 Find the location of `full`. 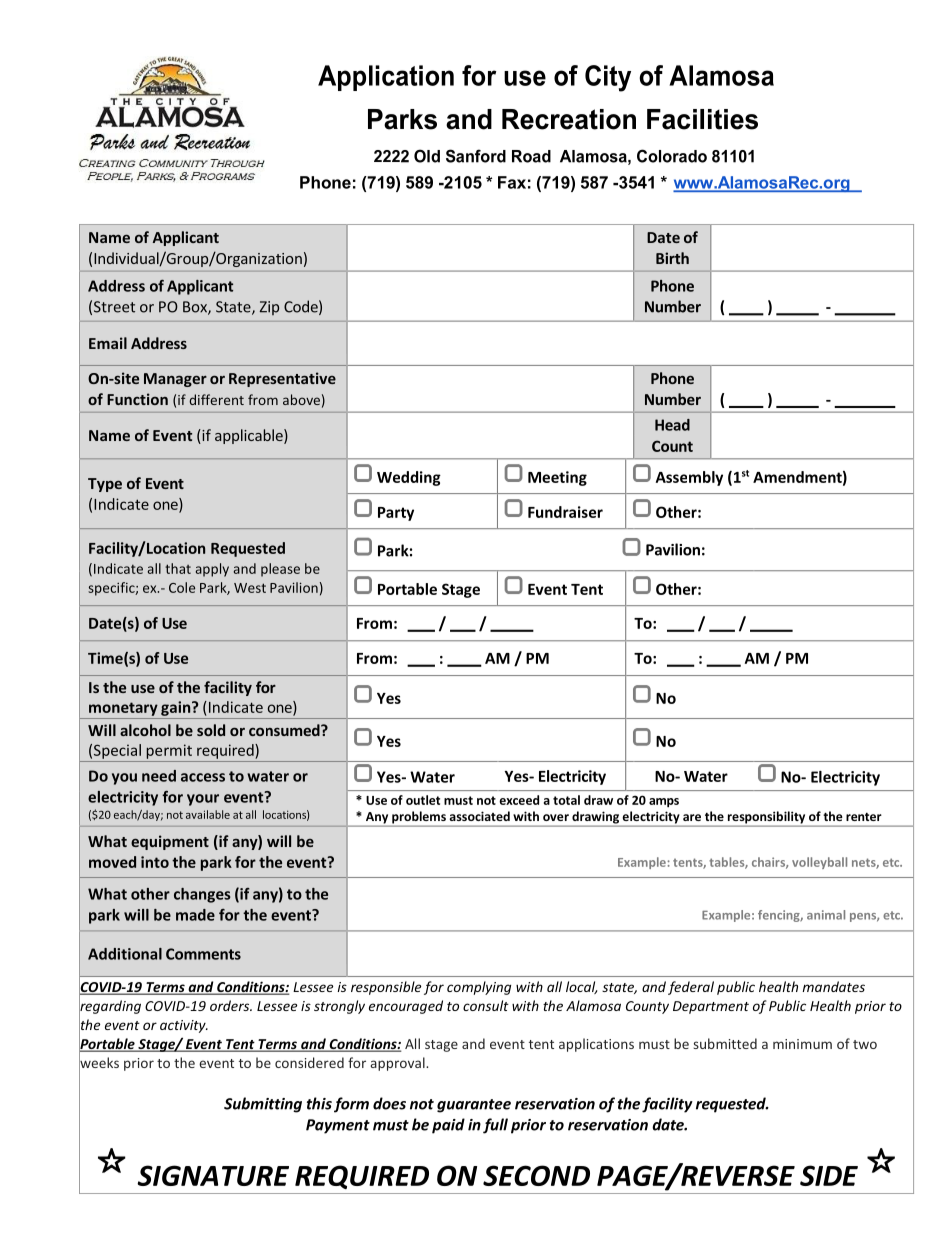

full is located at coordinates (495, 1126).
